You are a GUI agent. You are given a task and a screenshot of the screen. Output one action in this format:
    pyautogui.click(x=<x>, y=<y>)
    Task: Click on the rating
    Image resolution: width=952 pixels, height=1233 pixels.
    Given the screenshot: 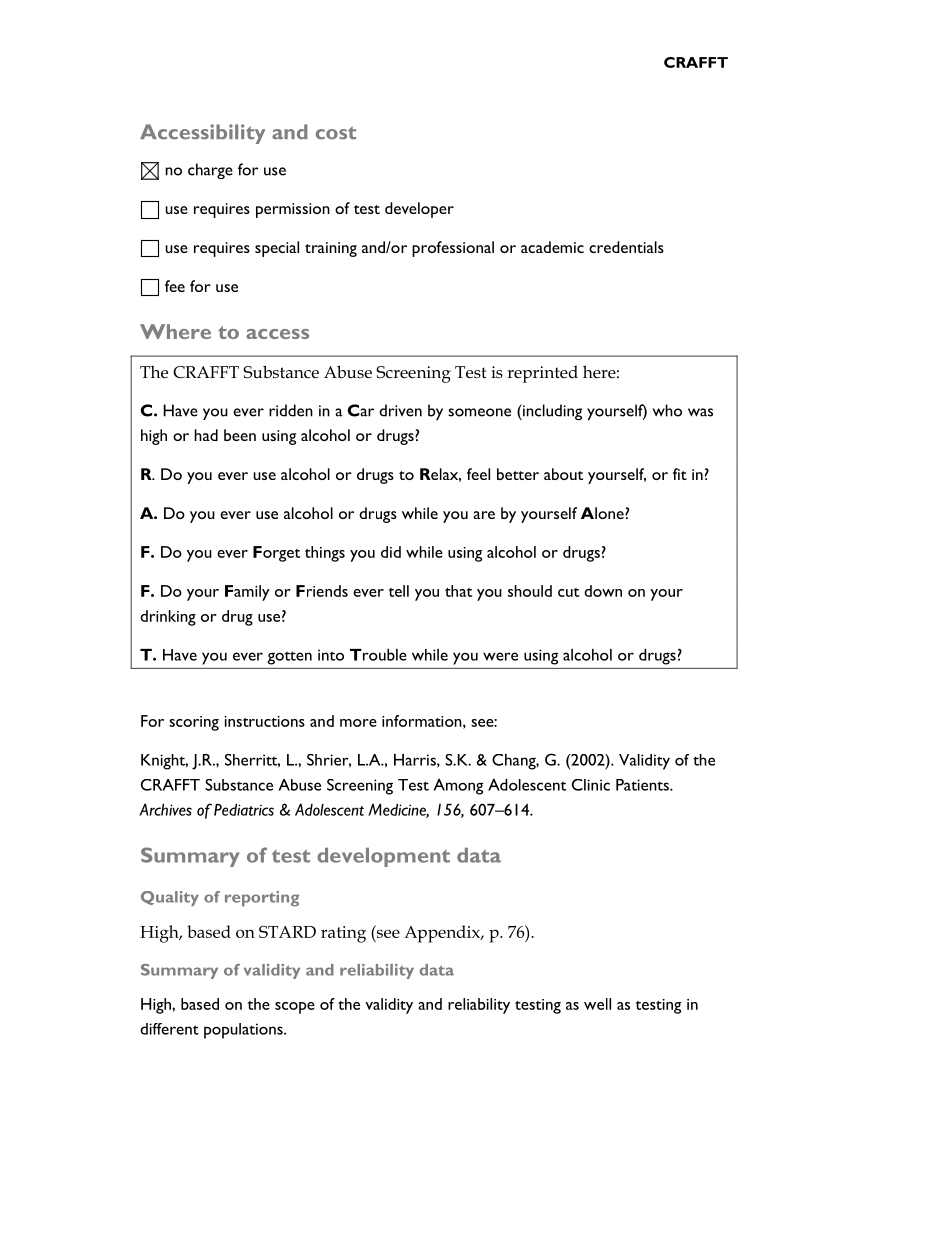 What is the action you would take?
    pyautogui.click(x=343, y=934)
